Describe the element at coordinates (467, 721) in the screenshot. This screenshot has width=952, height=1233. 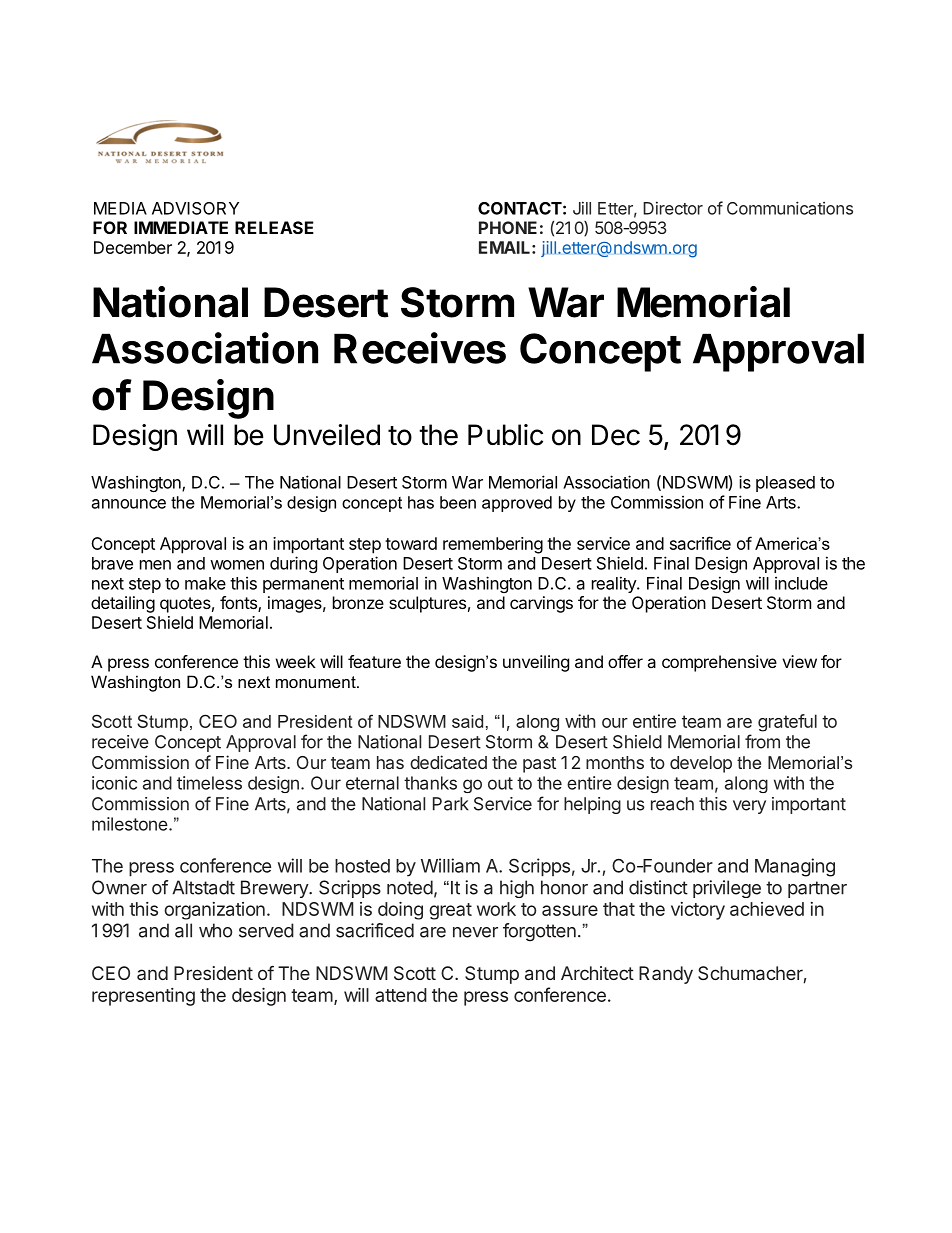
I see `said` at that location.
